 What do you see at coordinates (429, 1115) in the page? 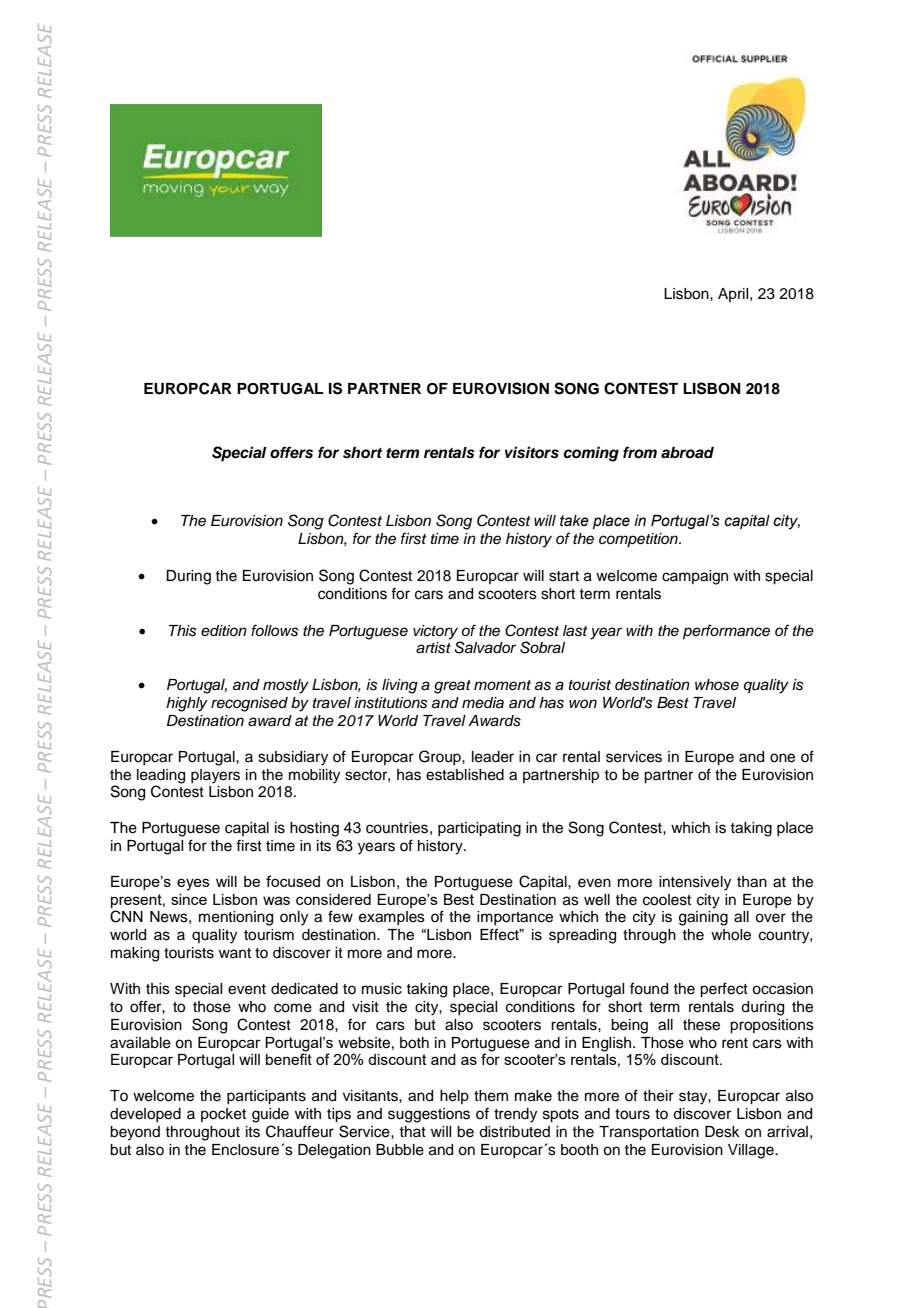
I see `suggestions` at bounding box center [429, 1115].
